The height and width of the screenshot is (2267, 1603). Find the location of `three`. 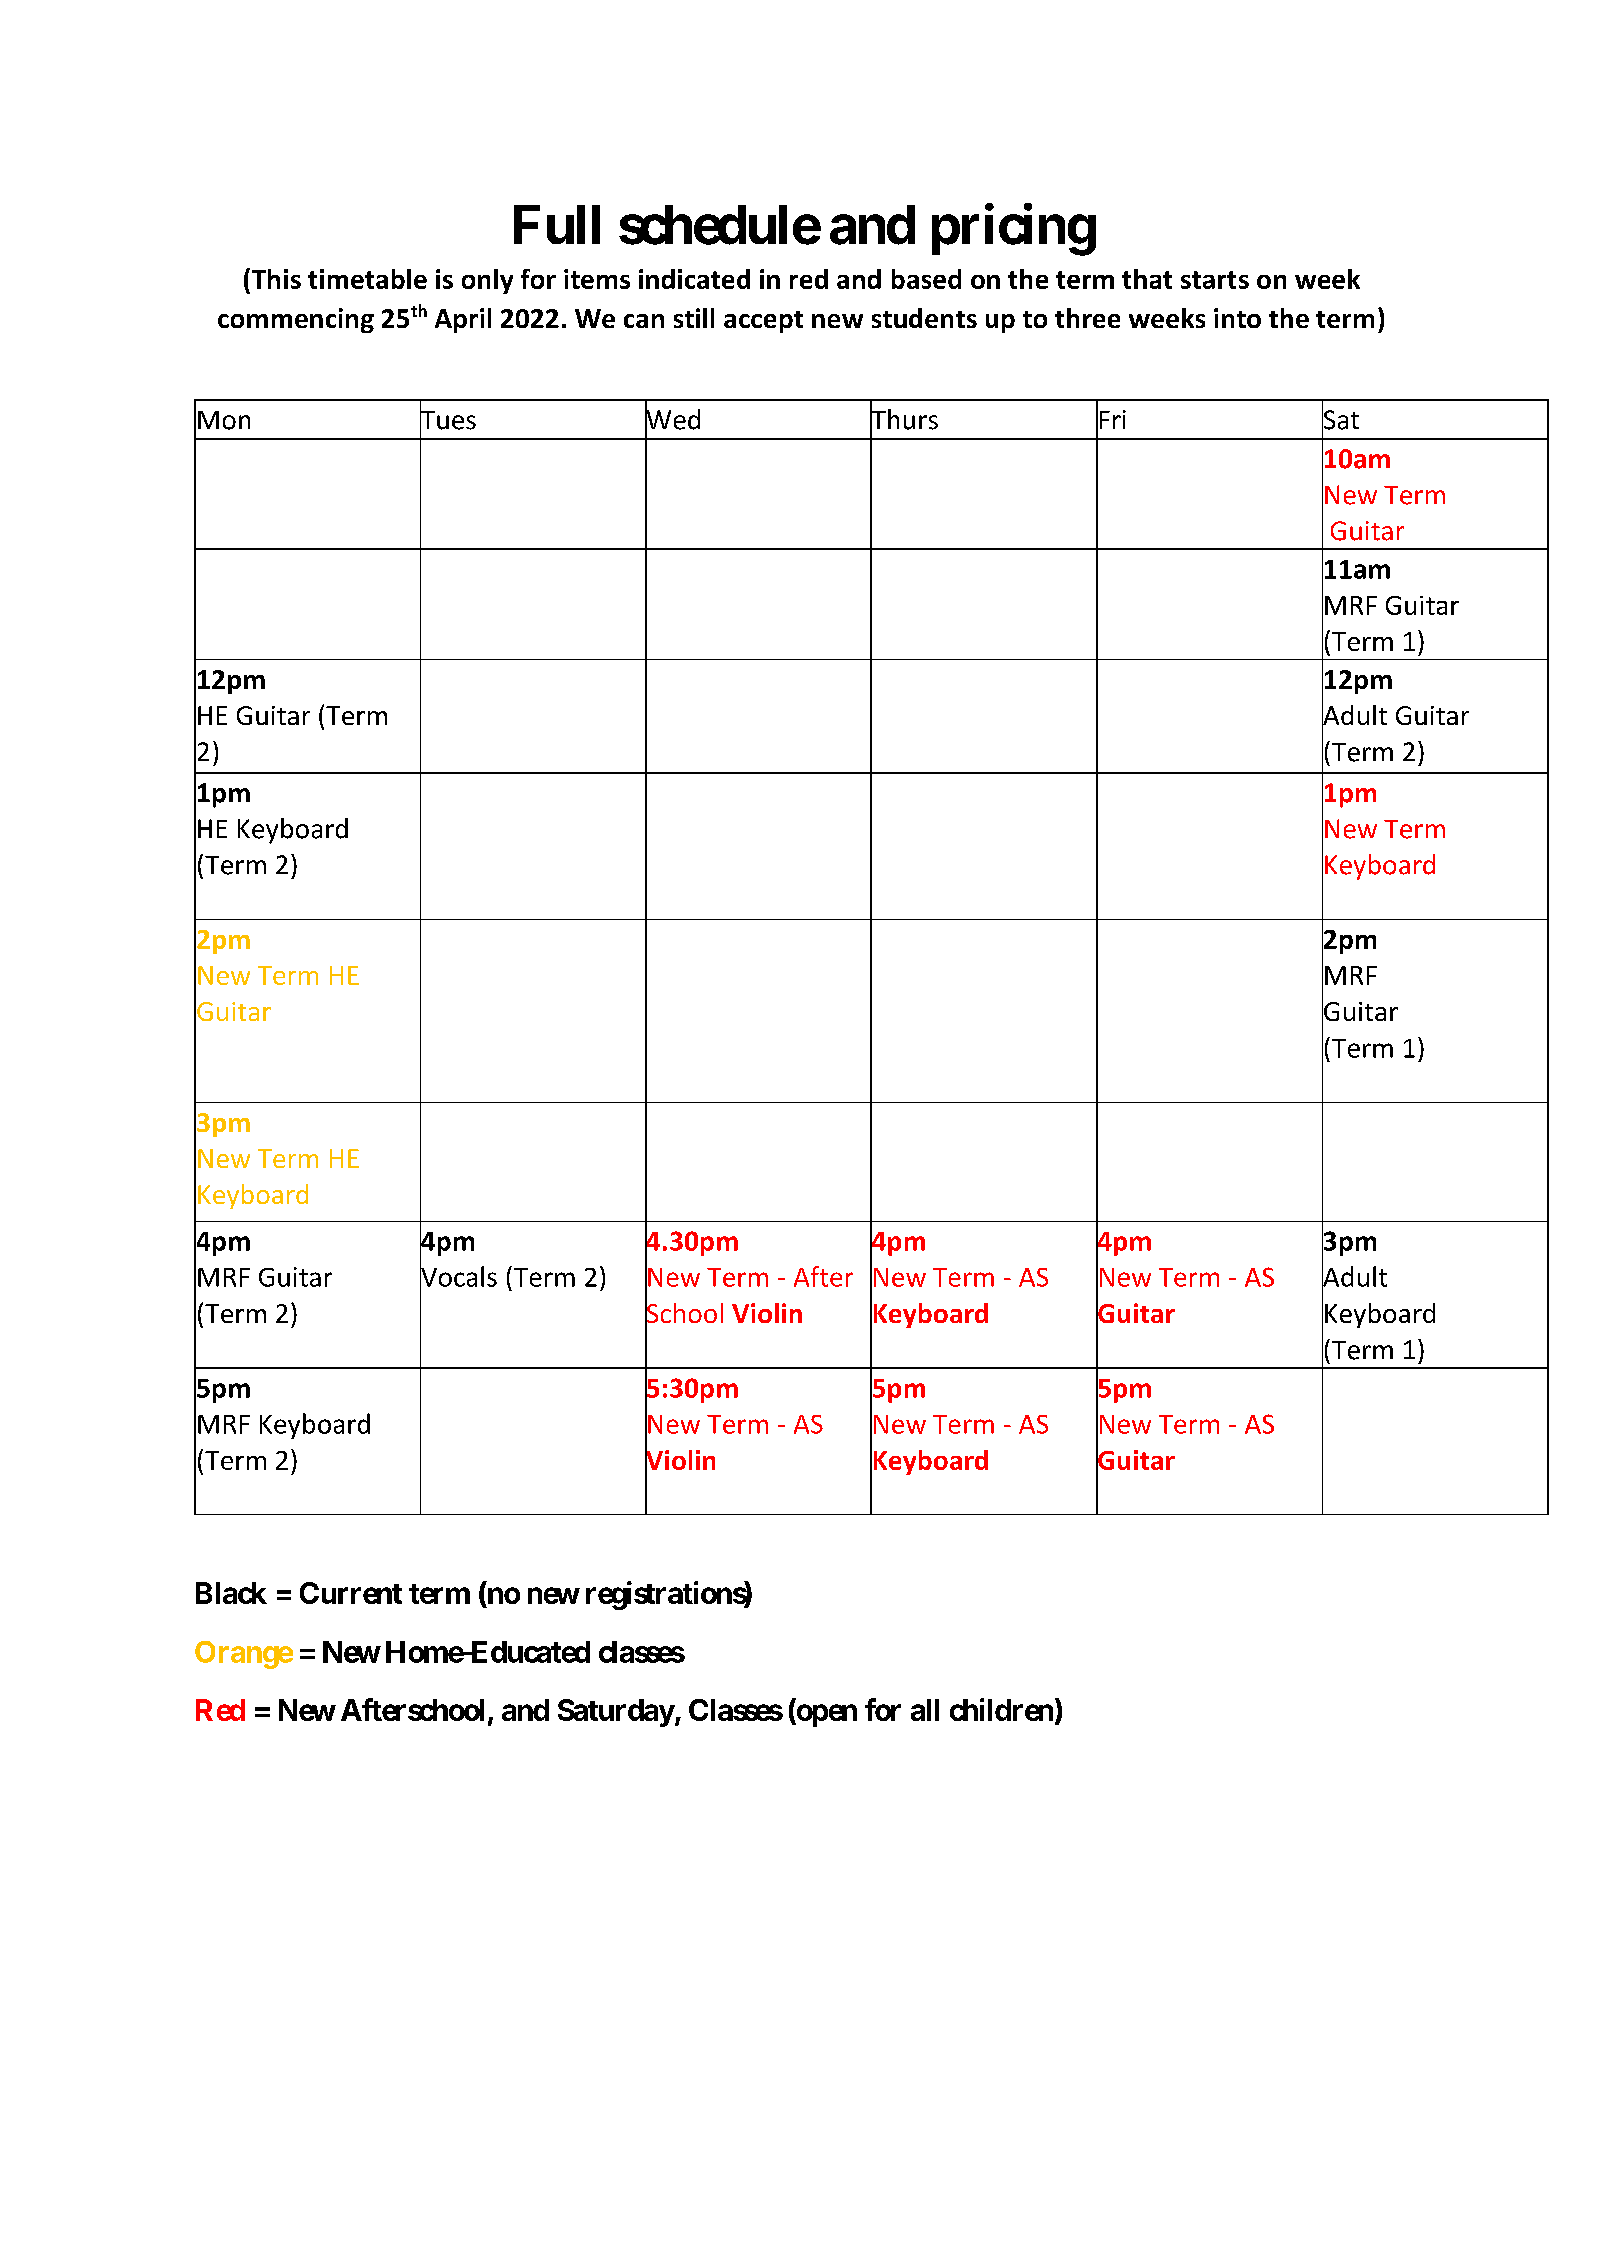

three is located at coordinates (1087, 318).
